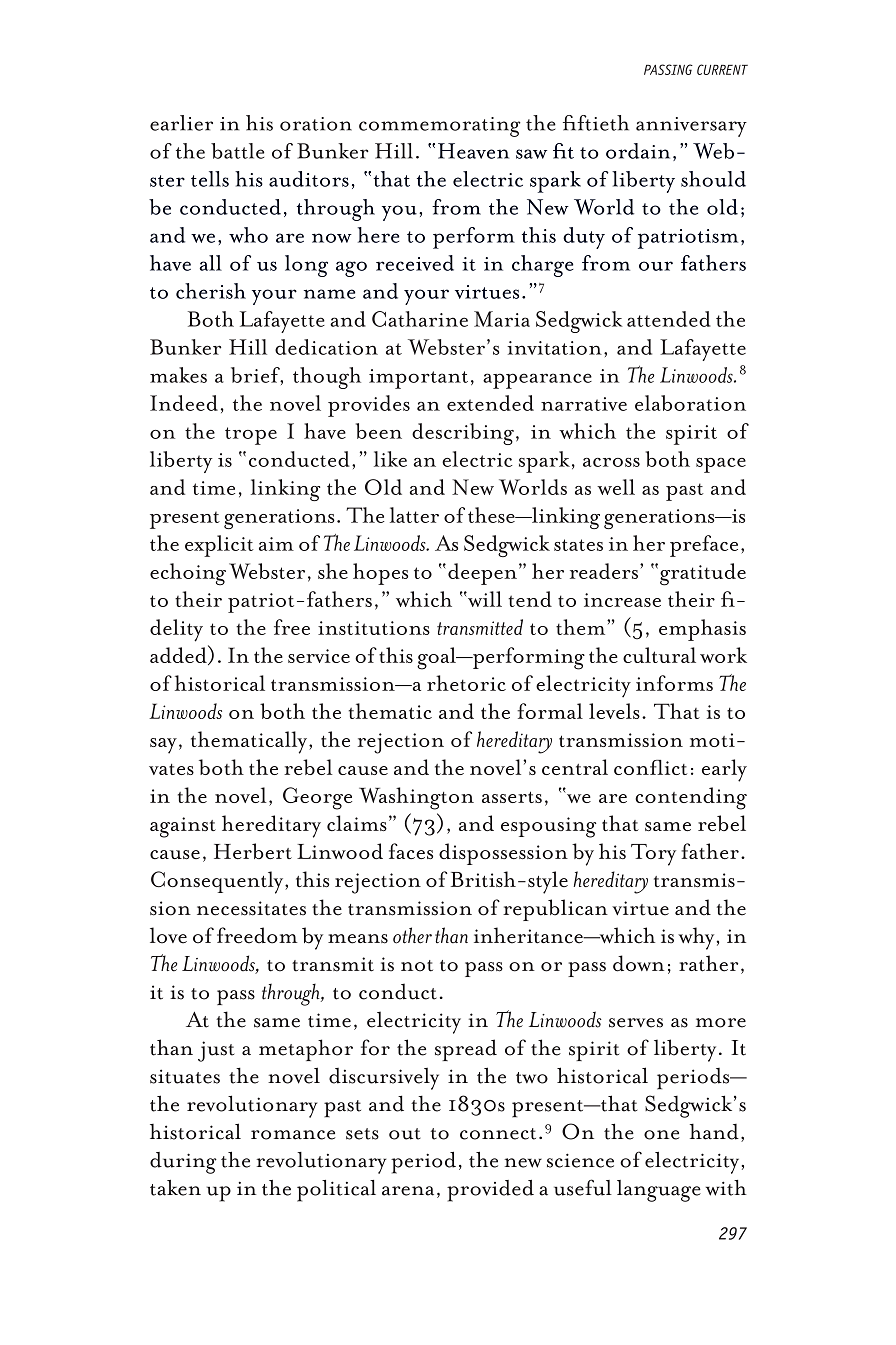  What do you see at coordinates (237, 151) in the screenshot?
I see `battle` at bounding box center [237, 151].
